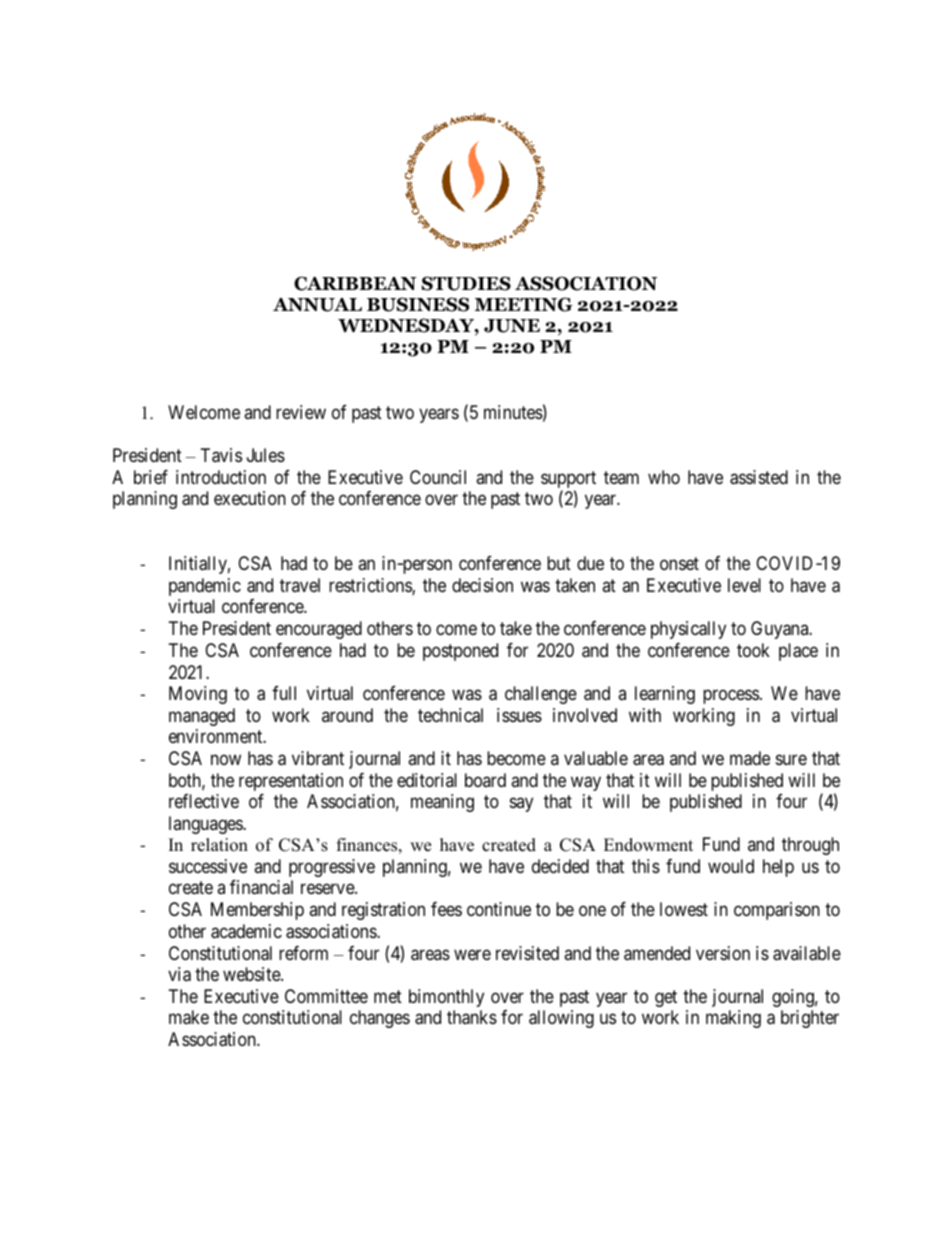 The height and width of the screenshot is (1233, 952). Describe the element at coordinates (524, 304) in the screenshot. I see `MEETING` at that location.
